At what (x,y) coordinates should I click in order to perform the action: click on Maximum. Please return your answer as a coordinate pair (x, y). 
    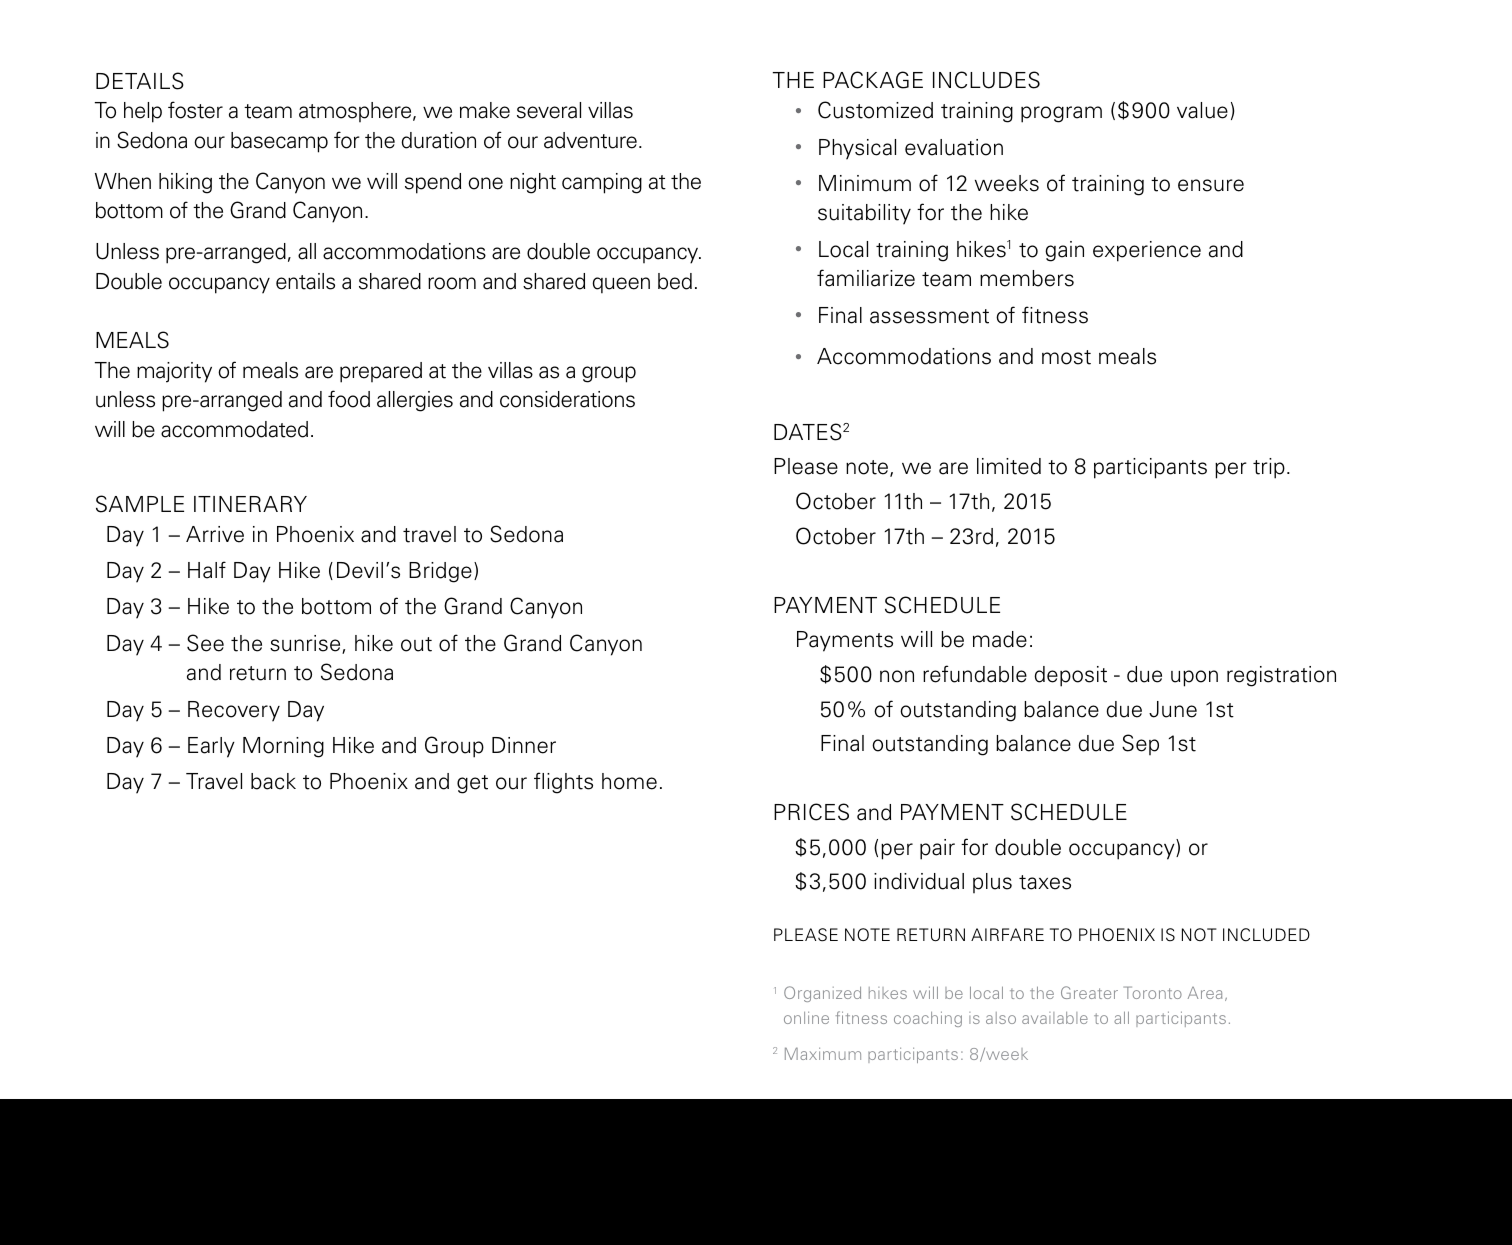
    Looking at the image, I should click on (823, 1053).
